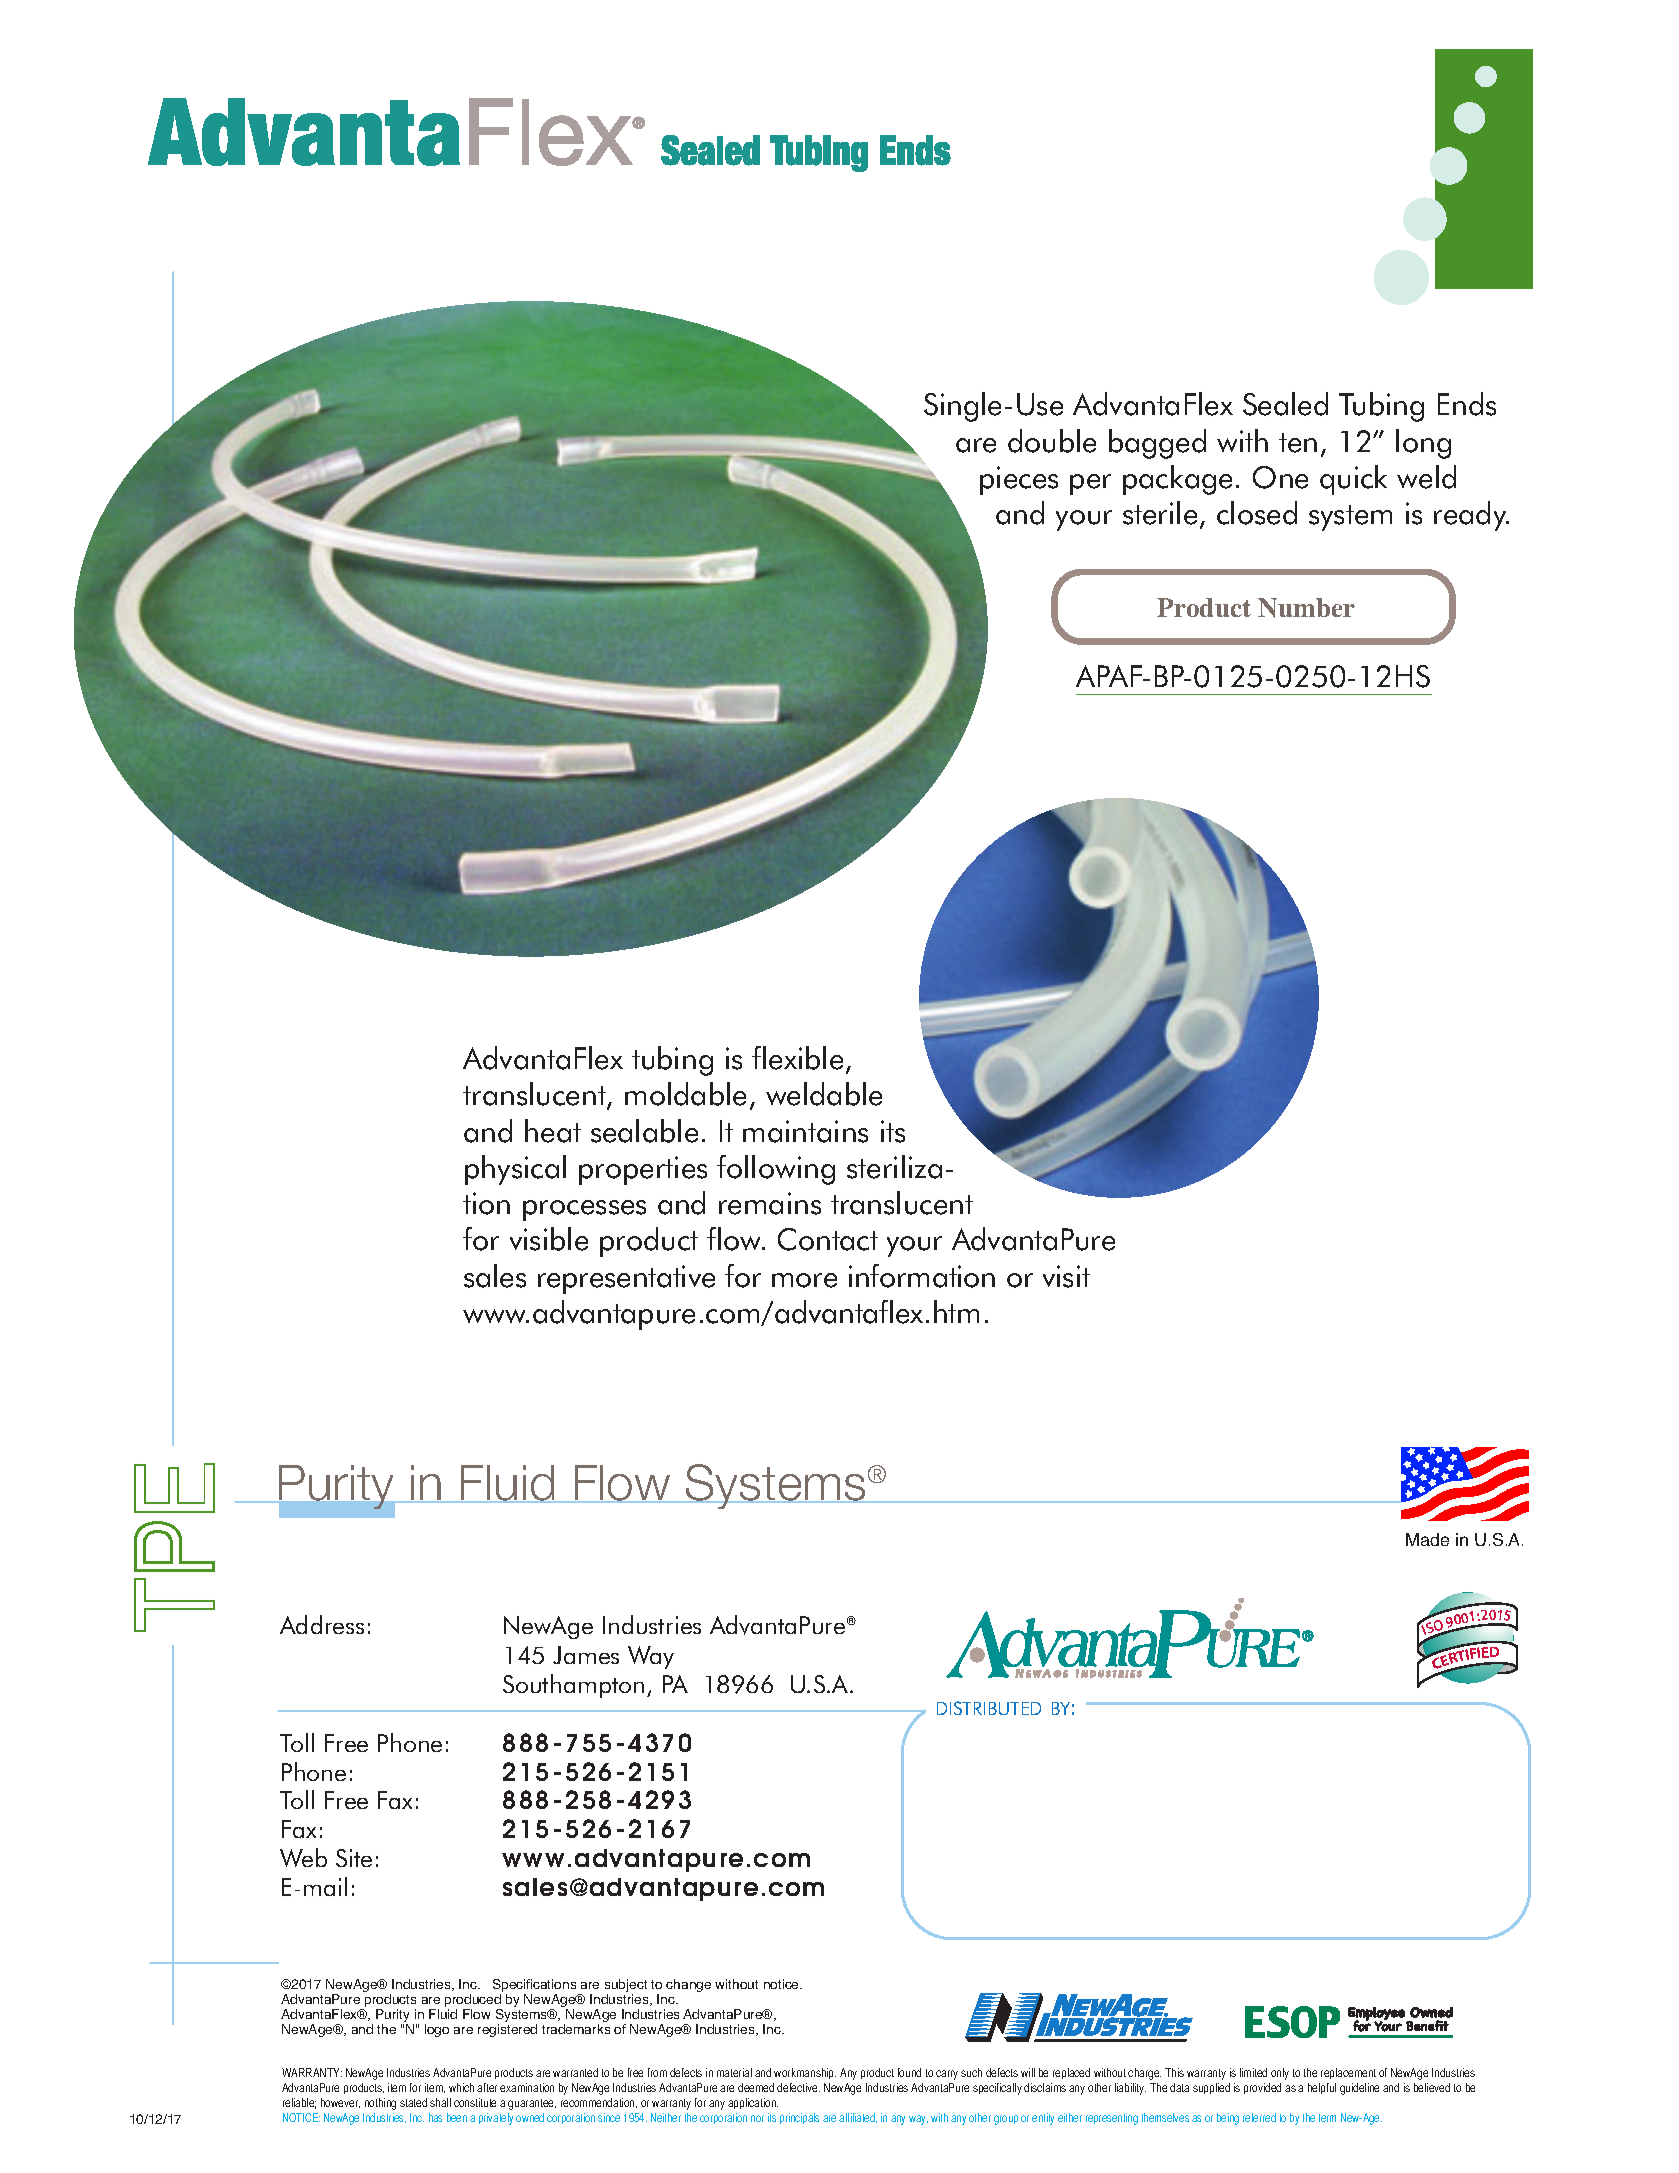  I want to click on which, so click(461, 2087).
